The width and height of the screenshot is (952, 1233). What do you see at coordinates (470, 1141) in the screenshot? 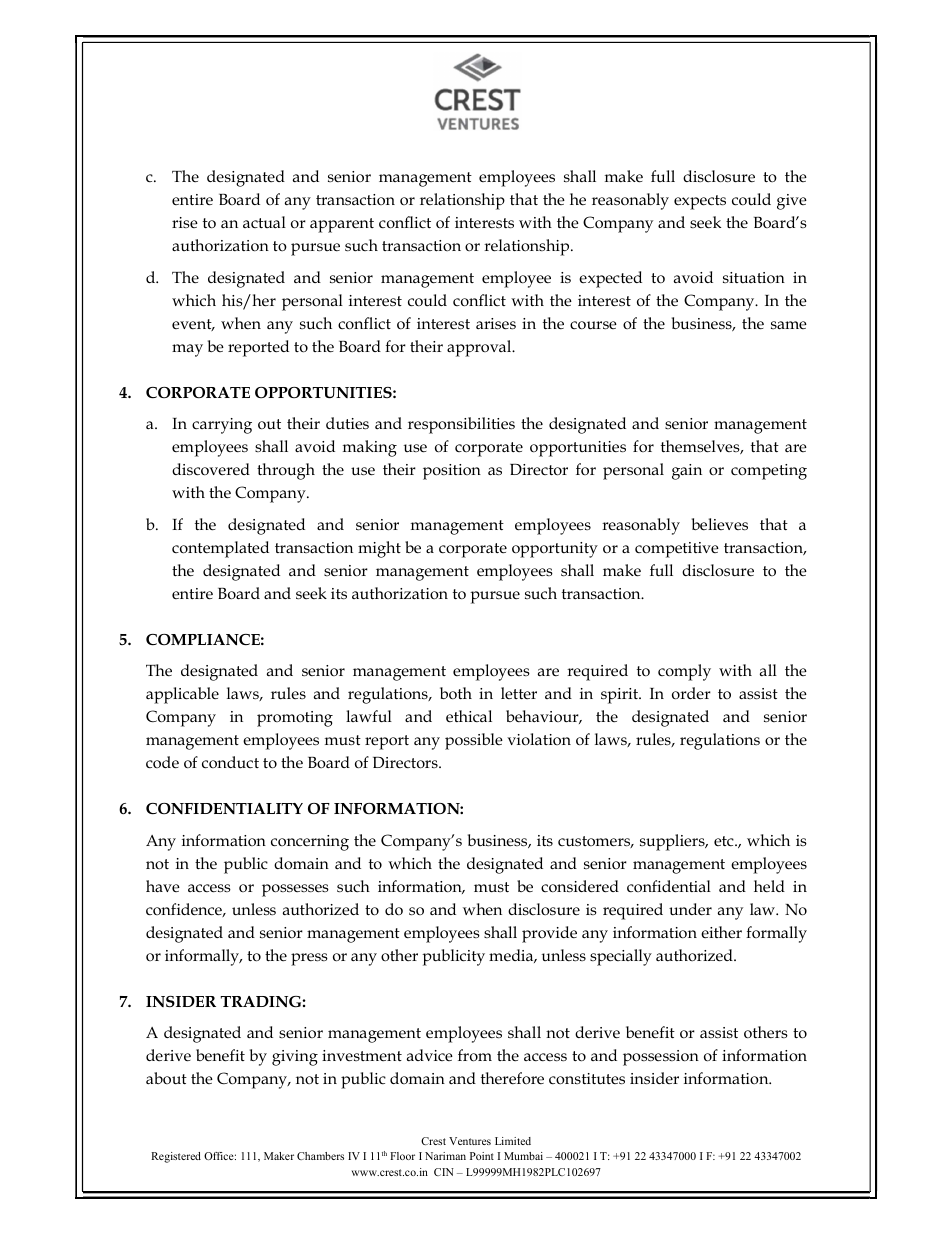
I see `Ventures` at bounding box center [470, 1141].
